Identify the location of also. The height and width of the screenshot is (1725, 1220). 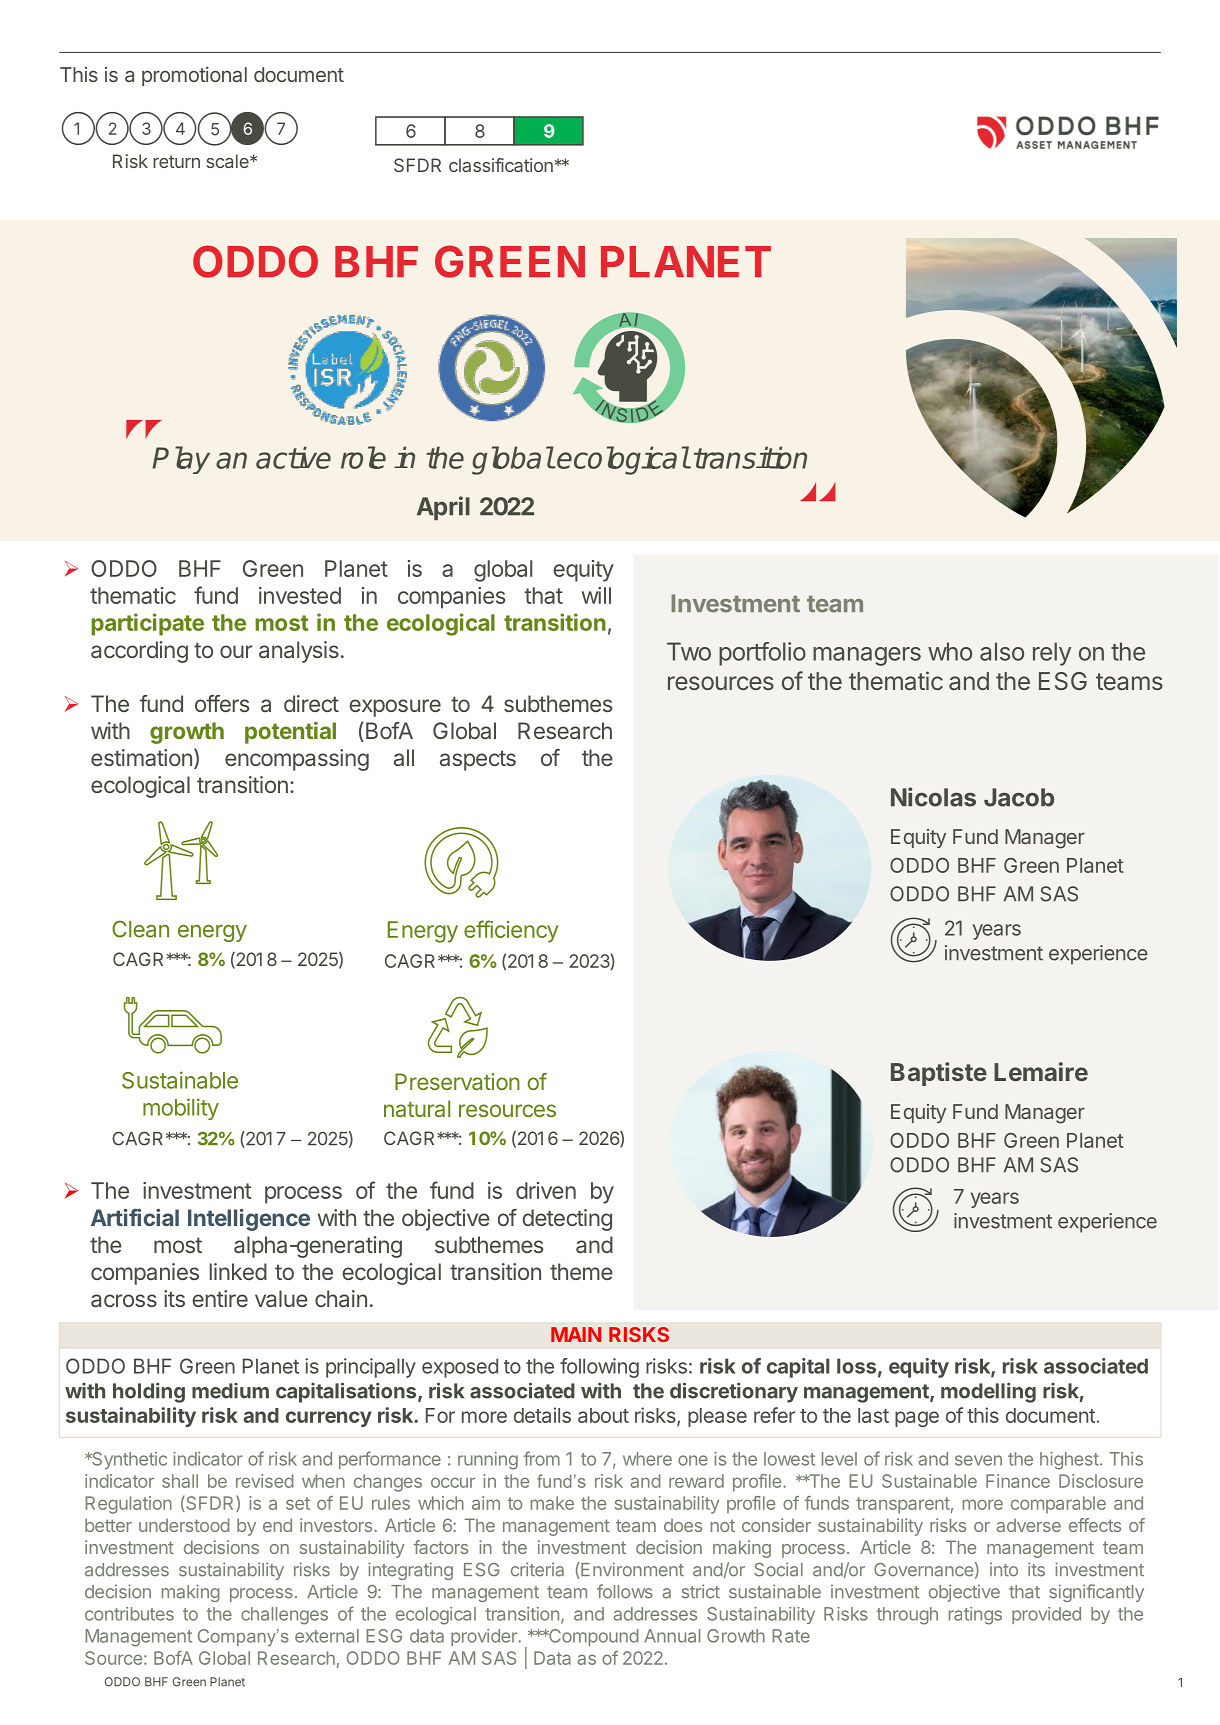
(1002, 651).
